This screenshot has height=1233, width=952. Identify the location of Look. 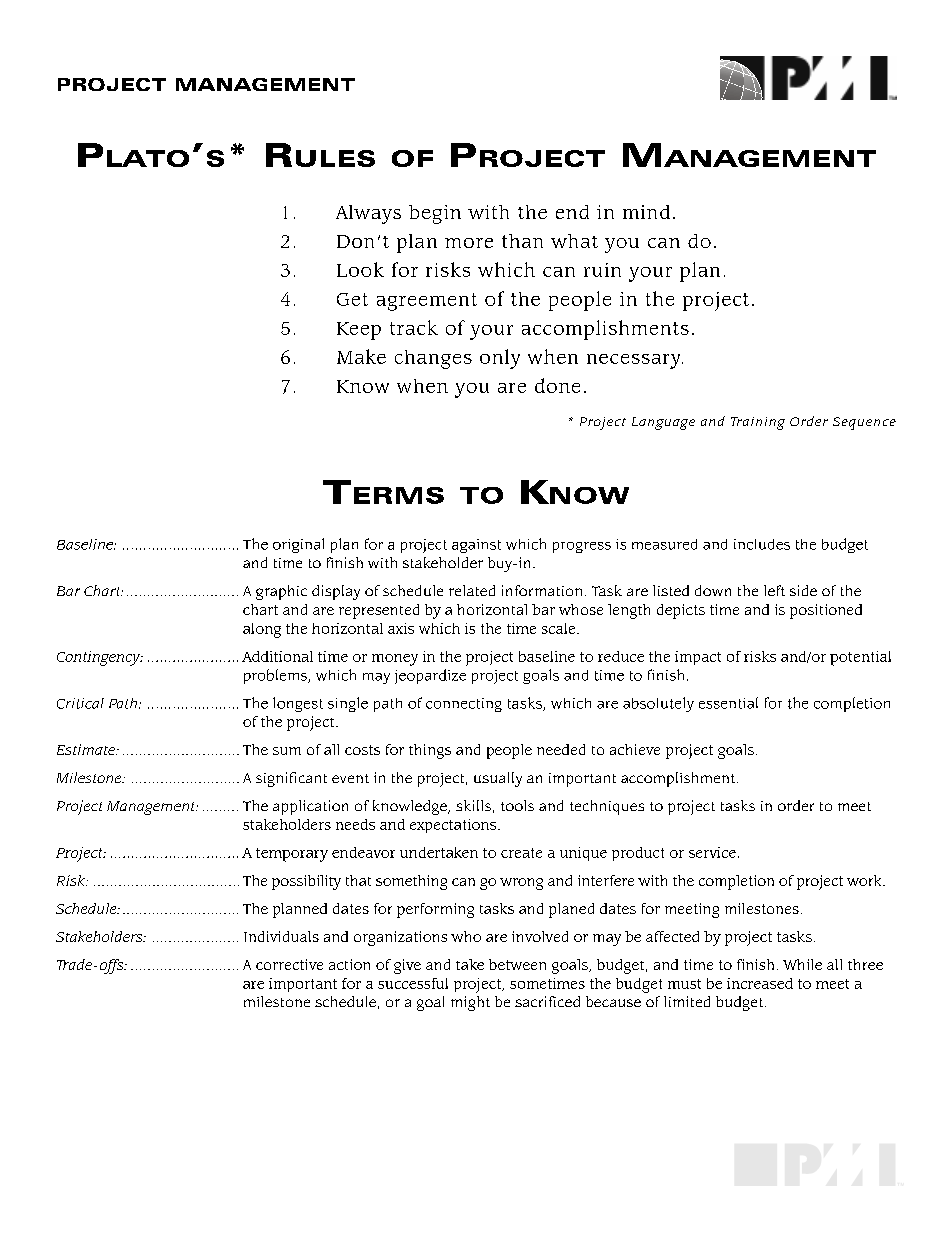
(360, 269).
